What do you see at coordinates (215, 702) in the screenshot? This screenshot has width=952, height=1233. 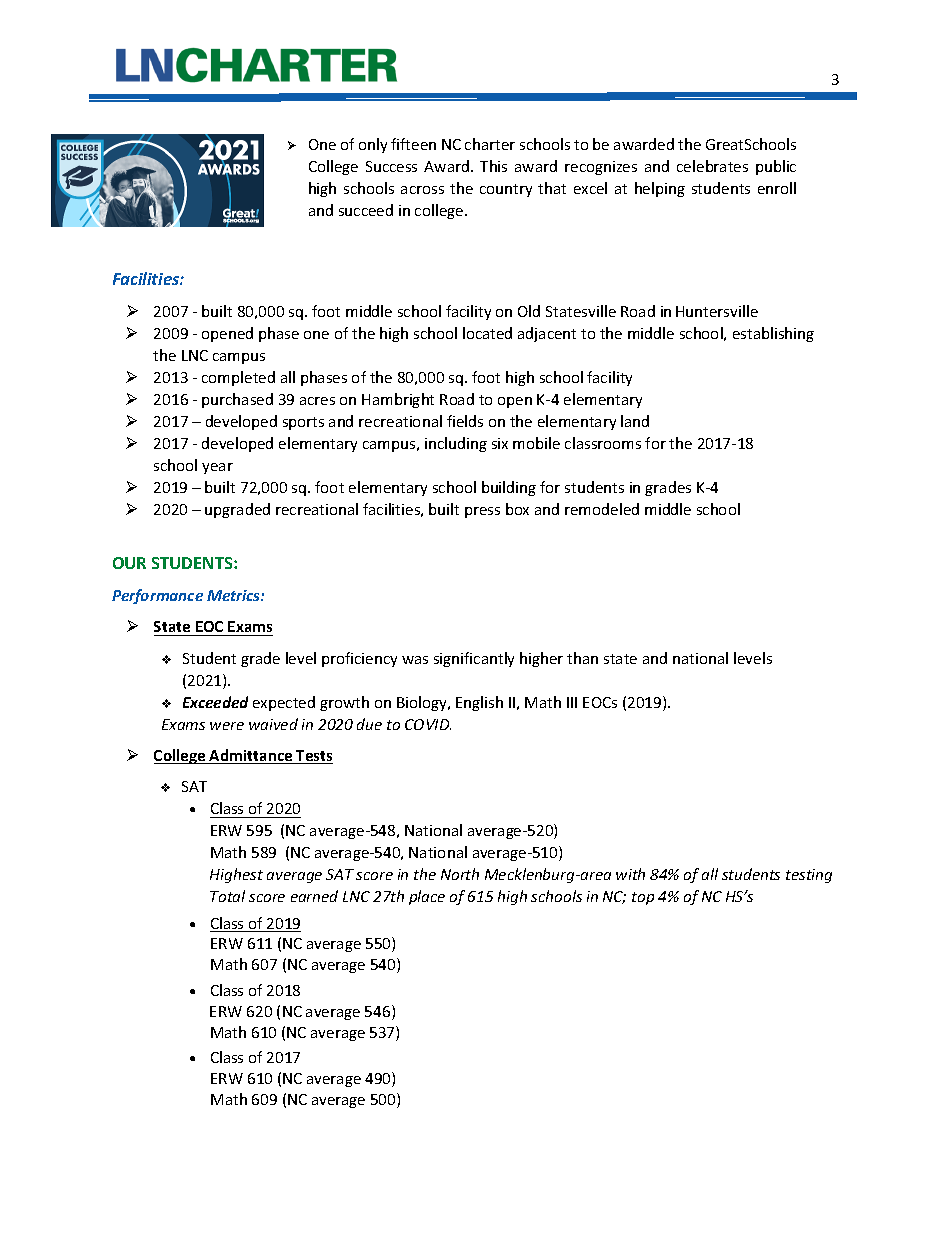 I see `Exceeded` at bounding box center [215, 702].
